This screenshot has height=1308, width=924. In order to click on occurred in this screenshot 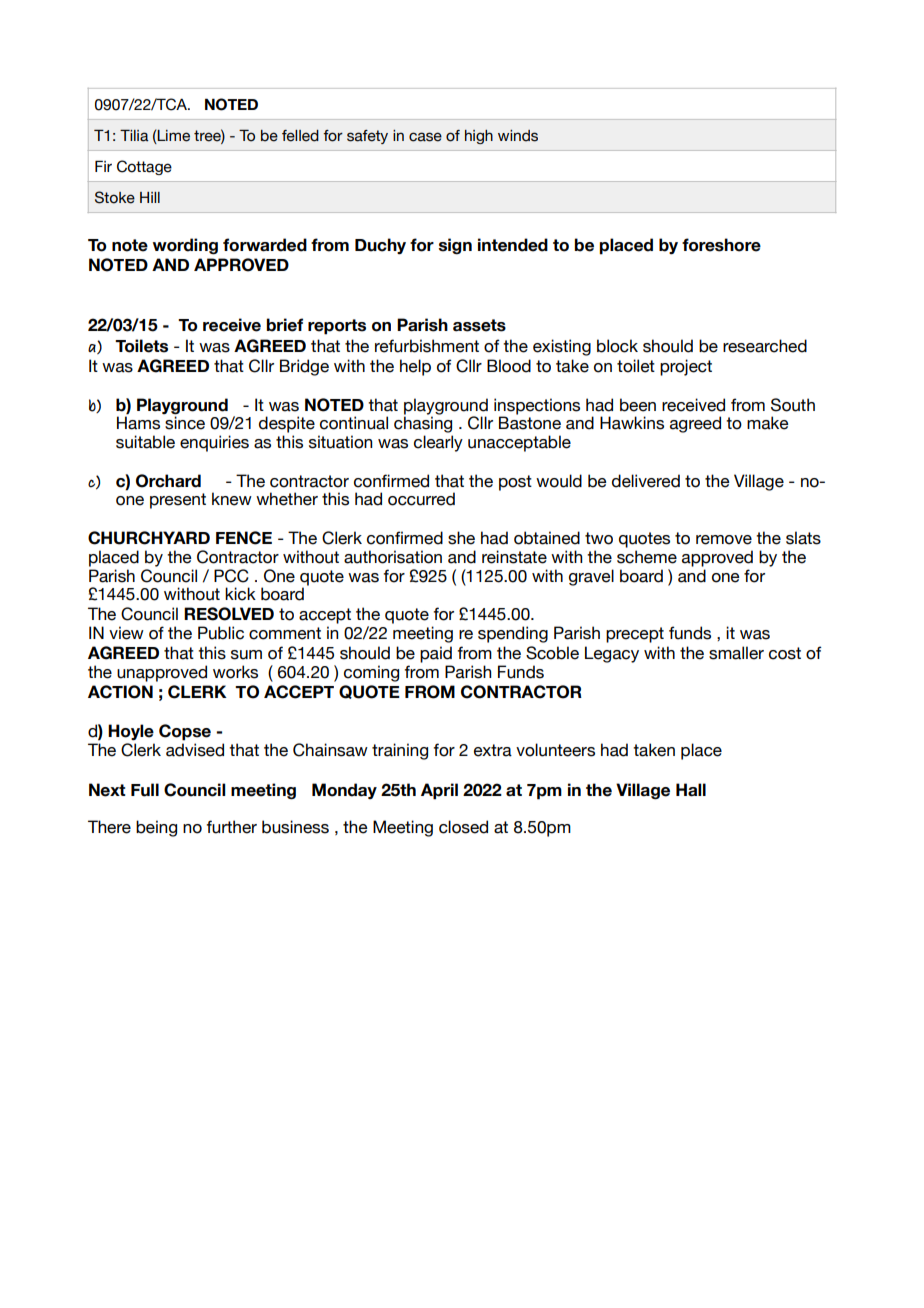, I will do `click(421, 499)`.
